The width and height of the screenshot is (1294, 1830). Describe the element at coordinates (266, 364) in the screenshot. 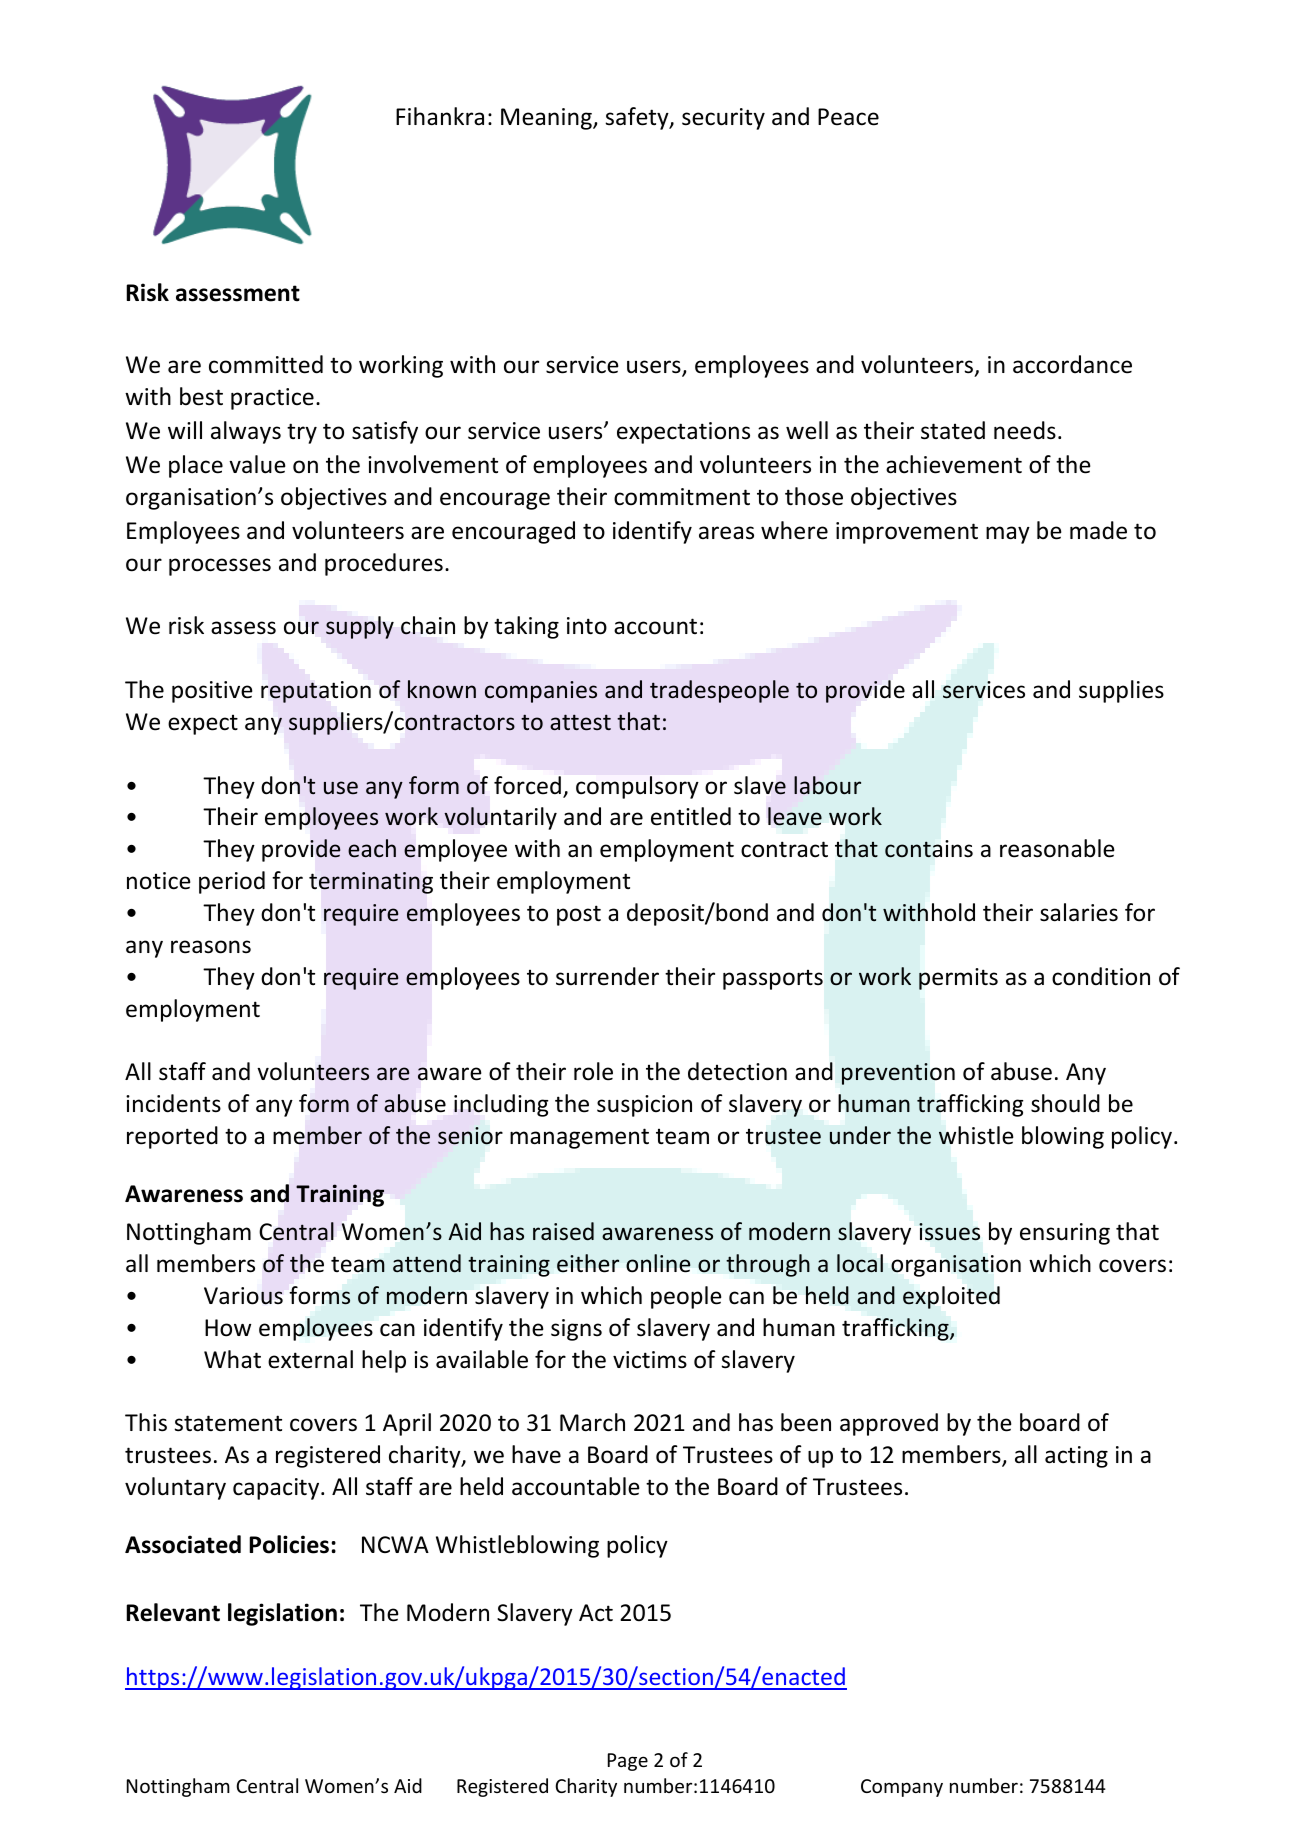

I see `committed` at that location.
